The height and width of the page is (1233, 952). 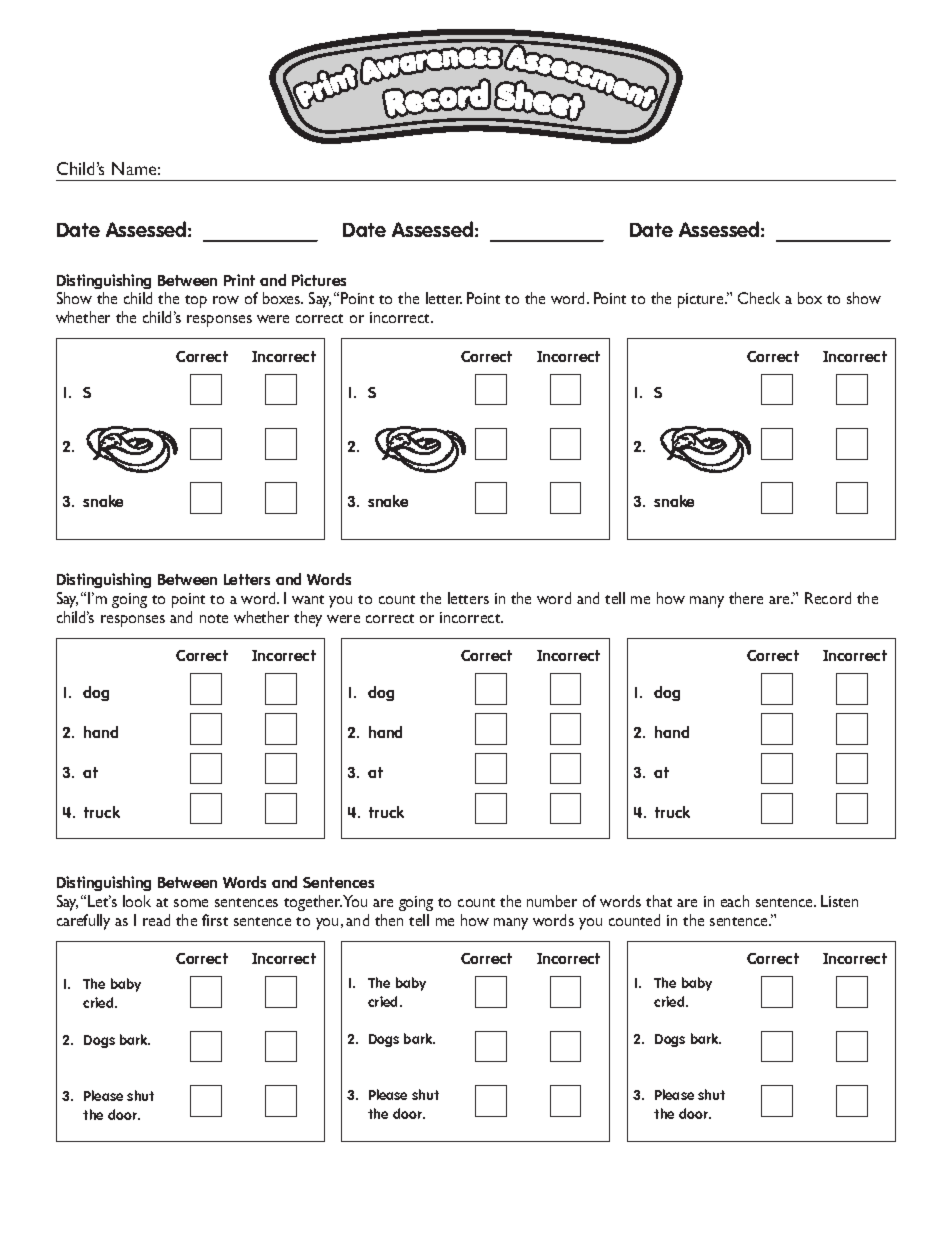 What do you see at coordinates (759, 298) in the page?
I see `Check` at bounding box center [759, 298].
